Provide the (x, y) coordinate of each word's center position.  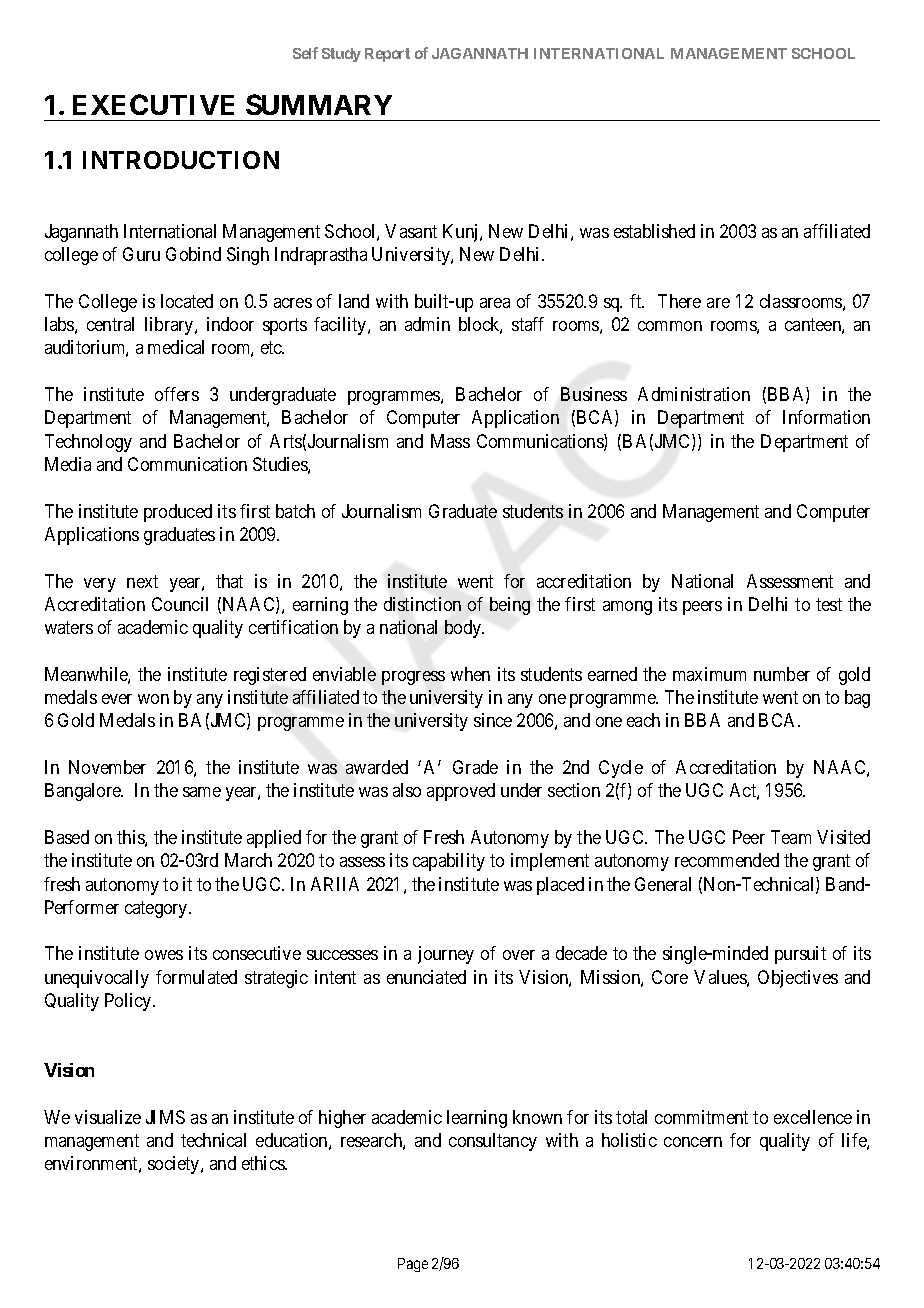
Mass (450, 441)
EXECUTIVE (153, 104)
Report (387, 55)
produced (178, 513)
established (654, 231)
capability (449, 862)
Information (826, 417)
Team (791, 837)
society (175, 1165)
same (202, 792)
